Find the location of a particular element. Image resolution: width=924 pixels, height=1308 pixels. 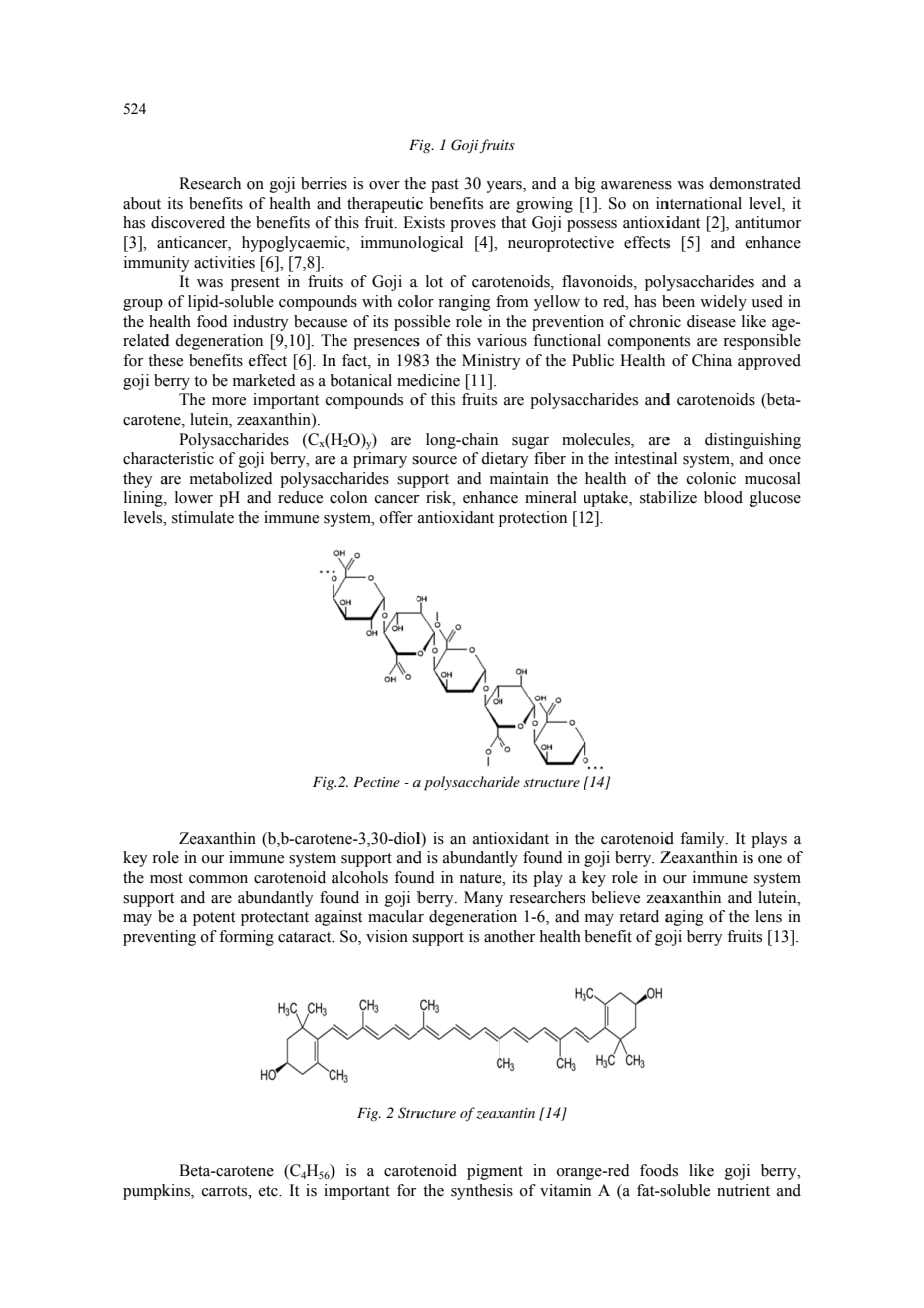

activities is located at coordinates (224, 262).
